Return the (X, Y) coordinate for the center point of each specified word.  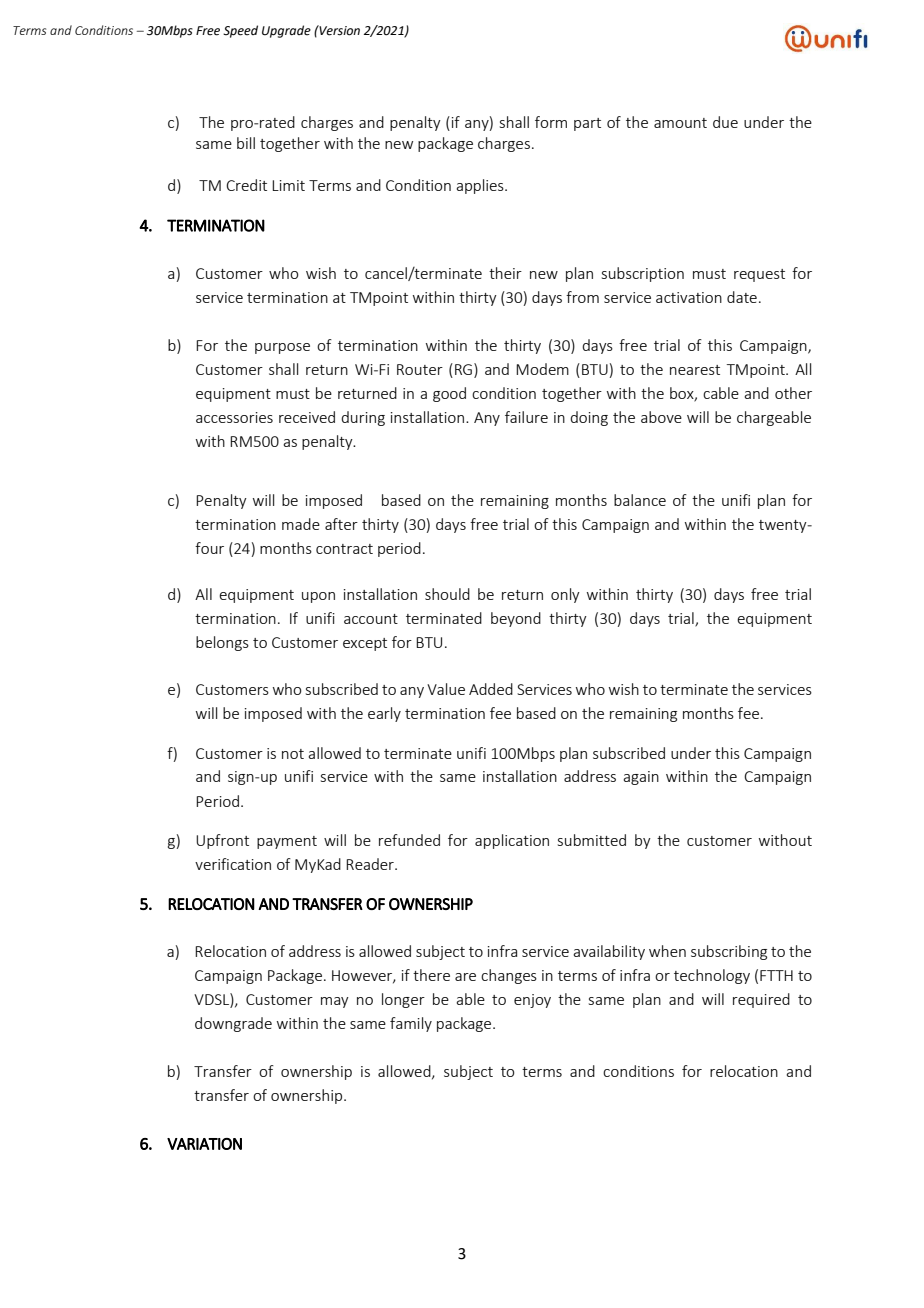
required (761, 1000)
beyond (516, 619)
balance (640, 500)
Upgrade (286, 31)
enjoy (532, 1001)
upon (318, 597)
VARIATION (204, 1144)
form (551, 122)
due (725, 122)
